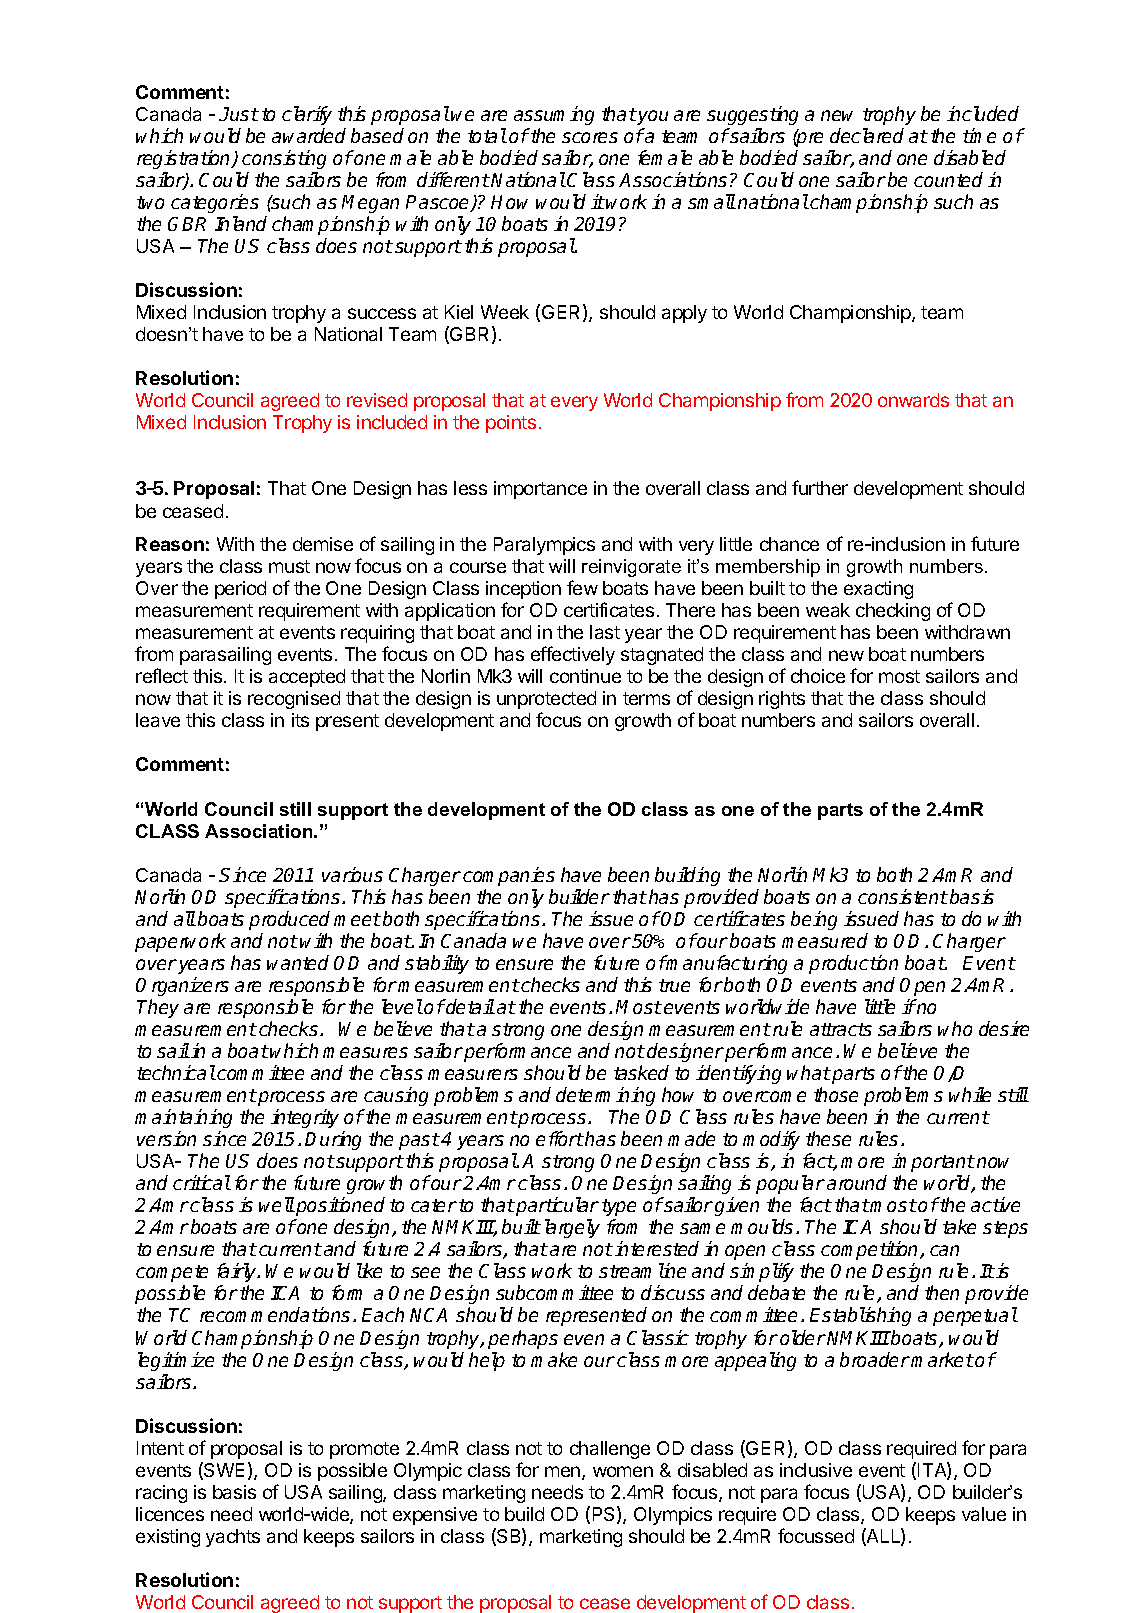 This page has width=1140, height=1613. I want to click on various, so click(352, 874).
